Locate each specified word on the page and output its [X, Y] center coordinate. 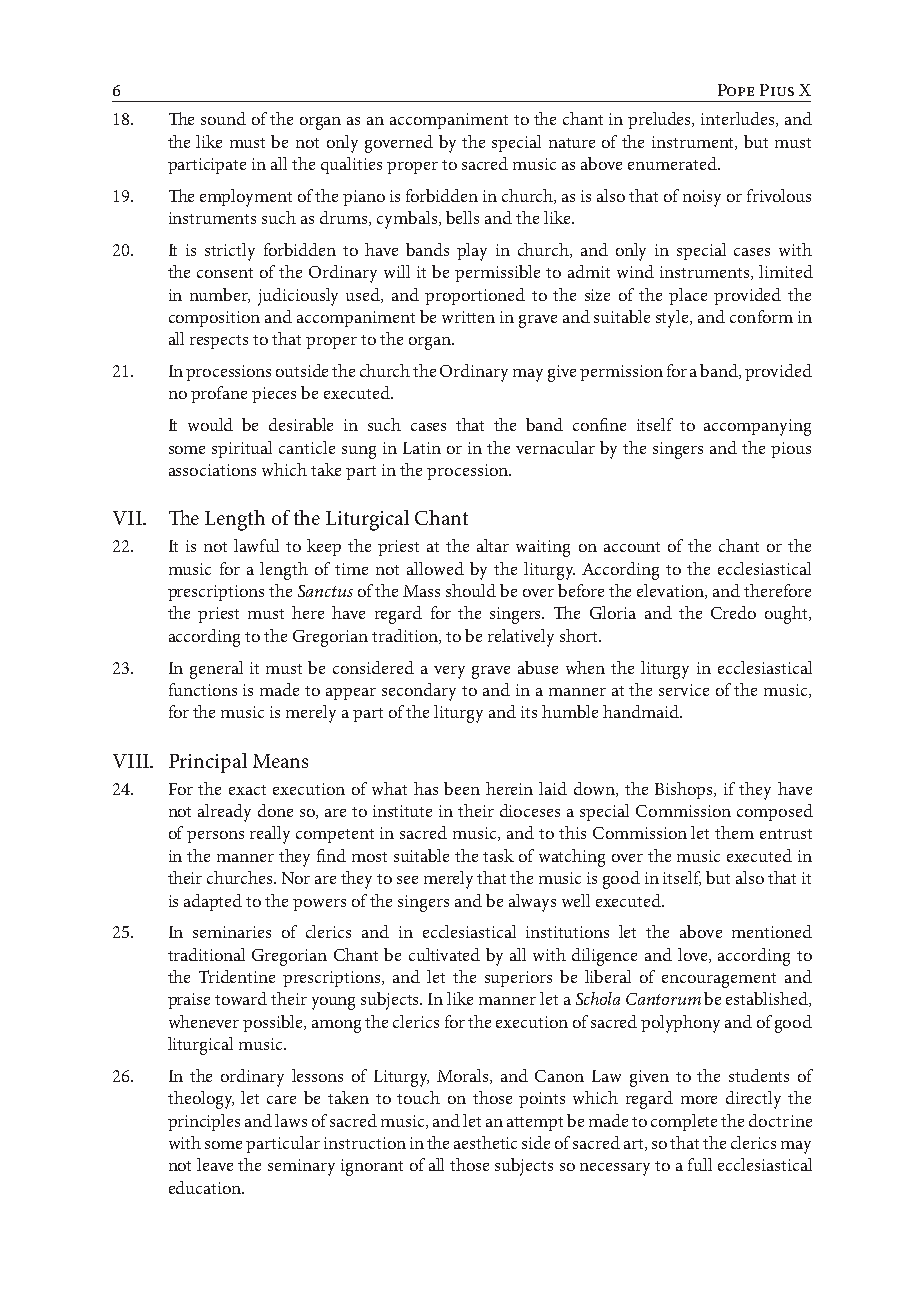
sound [223, 118]
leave [215, 1164]
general [216, 670]
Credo [733, 612]
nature [572, 143]
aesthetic [485, 1142]
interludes [739, 119]
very [449, 672]
